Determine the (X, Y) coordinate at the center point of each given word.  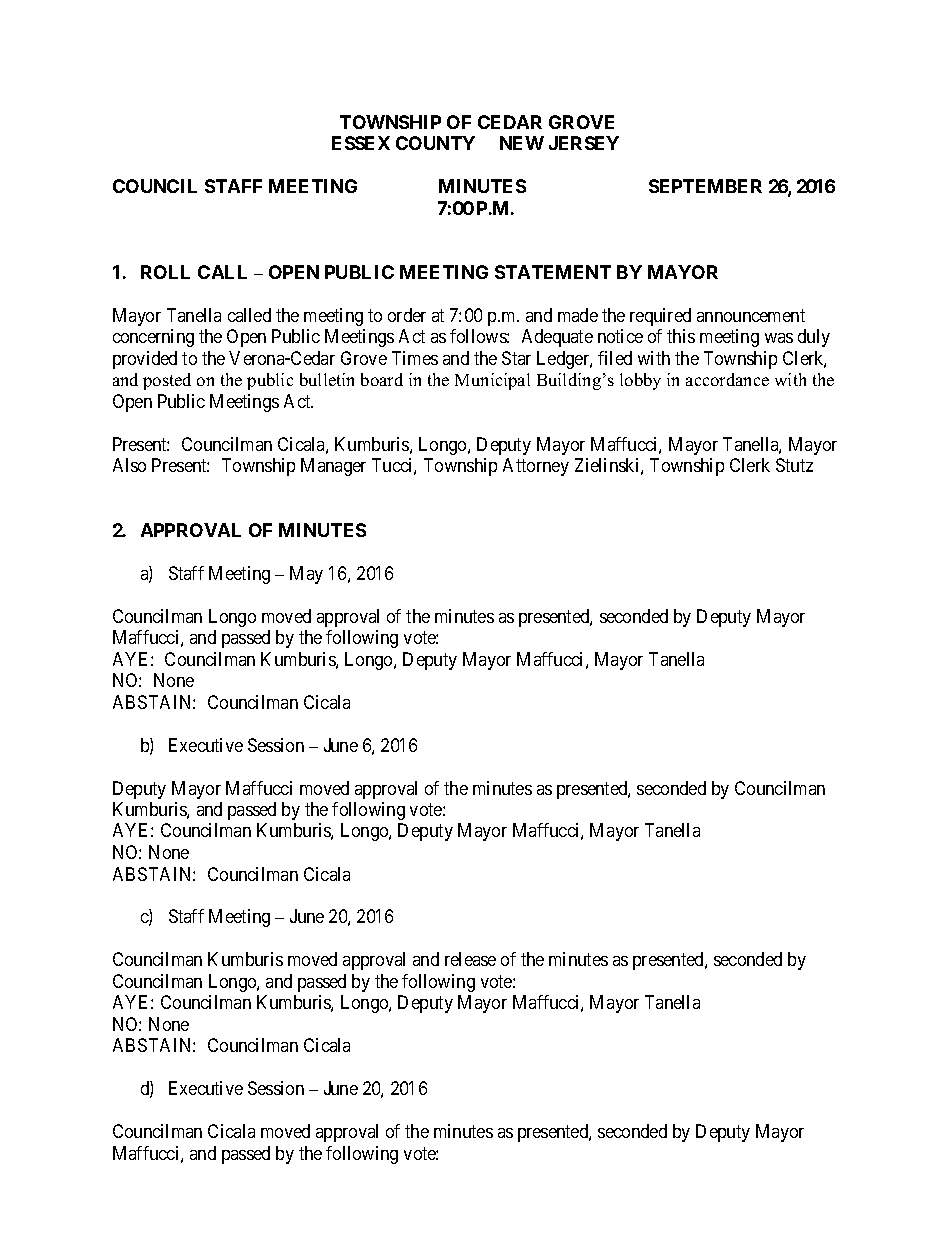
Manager (333, 467)
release (470, 959)
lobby (640, 381)
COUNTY (435, 143)
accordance (727, 379)
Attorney (536, 467)
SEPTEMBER (705, 186)
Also (129, 465)
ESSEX (361, 143)
